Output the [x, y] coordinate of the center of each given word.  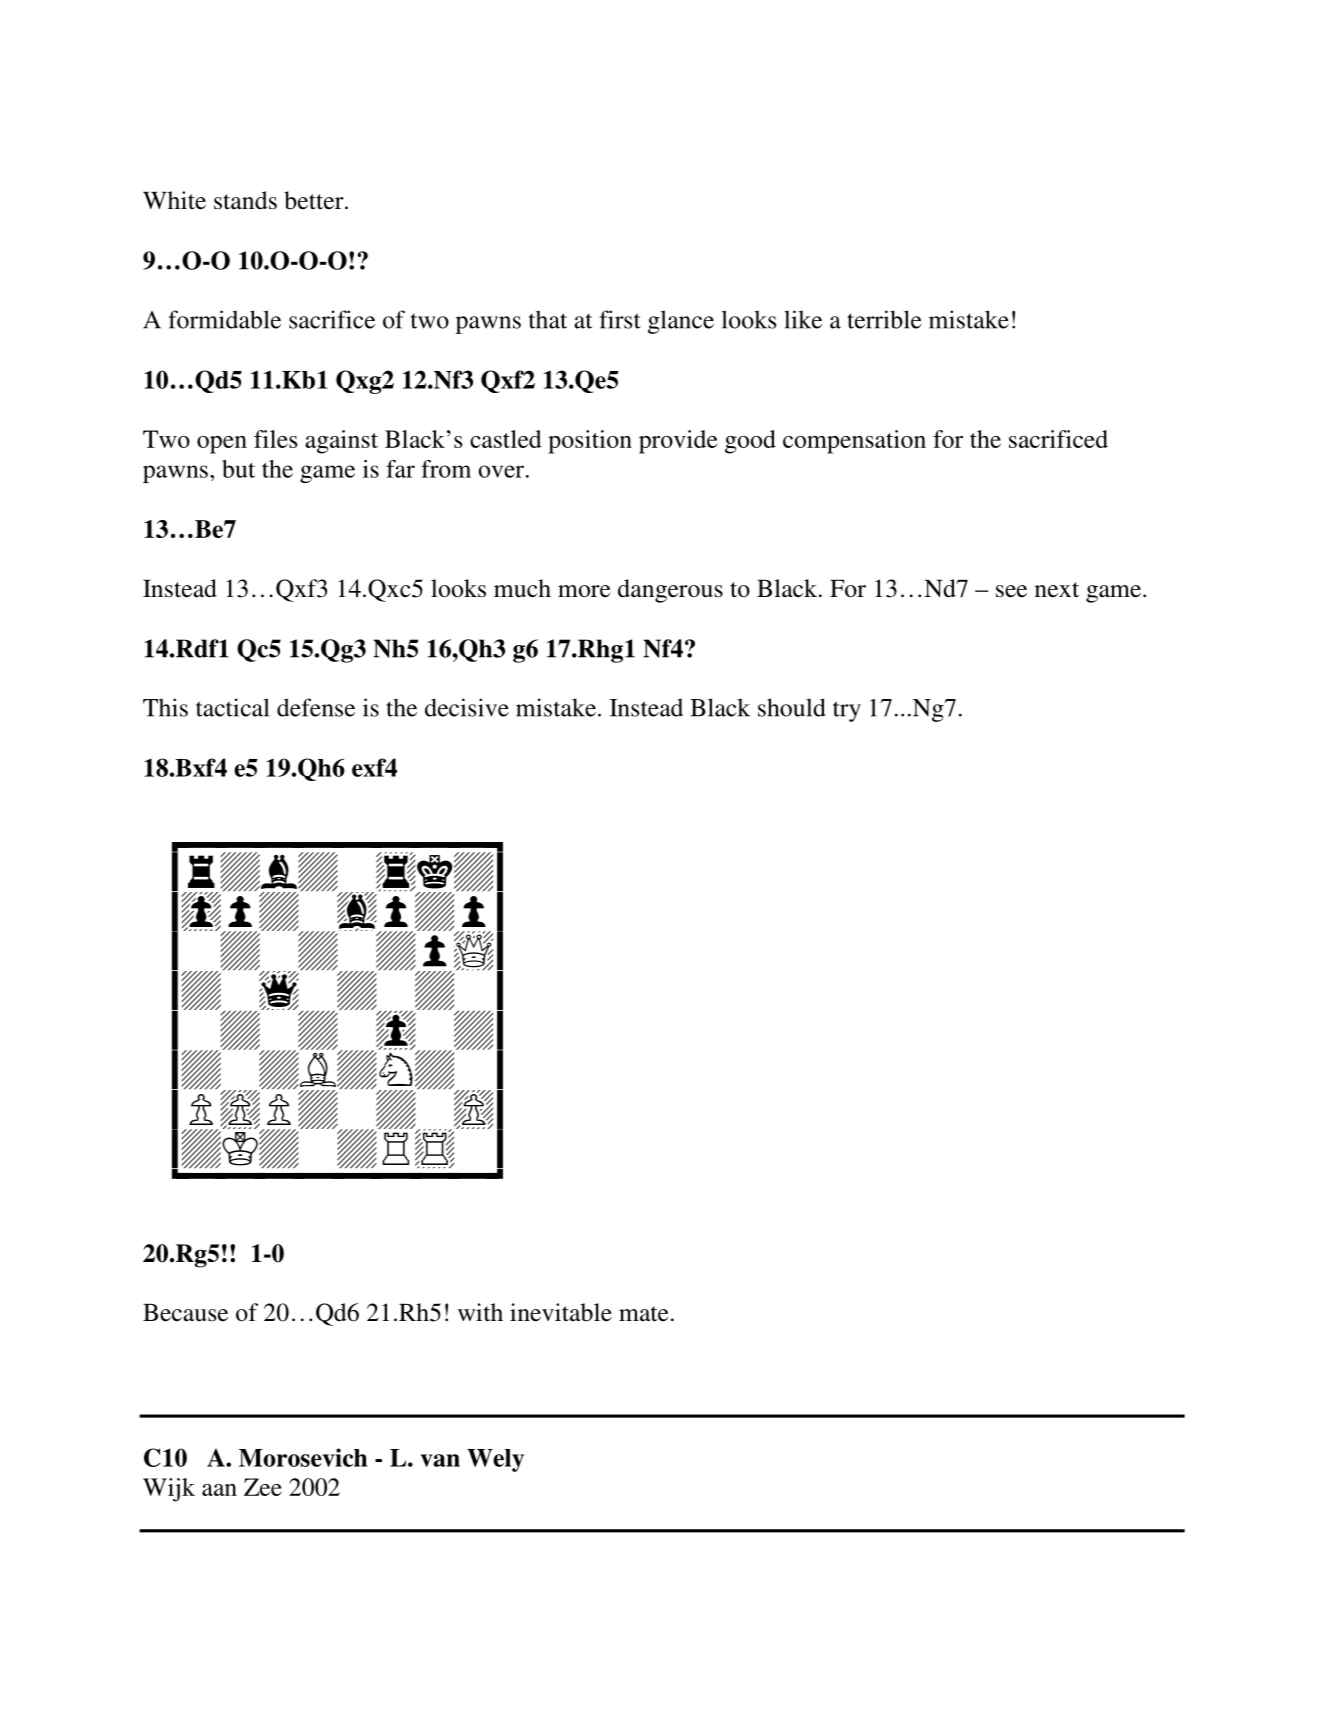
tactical [232, 707]
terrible [884, 319]
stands [245, 200]
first [620, 319]
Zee [263, 1487]
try [847, 711]
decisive [467, 707]
